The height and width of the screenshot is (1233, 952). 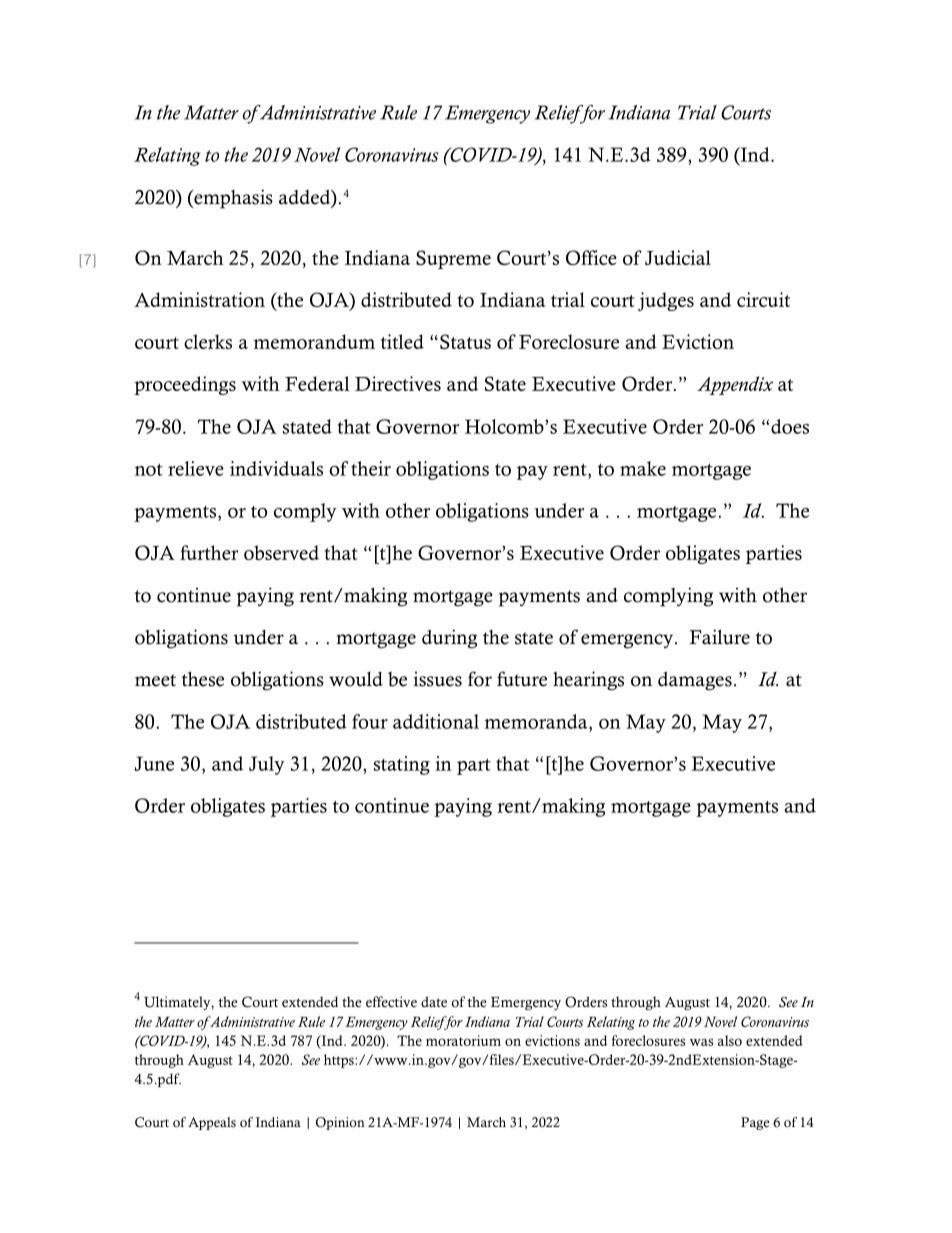 What do you see at coordinates (212, 1123) in the screenshot?
I see `Appeals` at bounding box center [212, 1123].
